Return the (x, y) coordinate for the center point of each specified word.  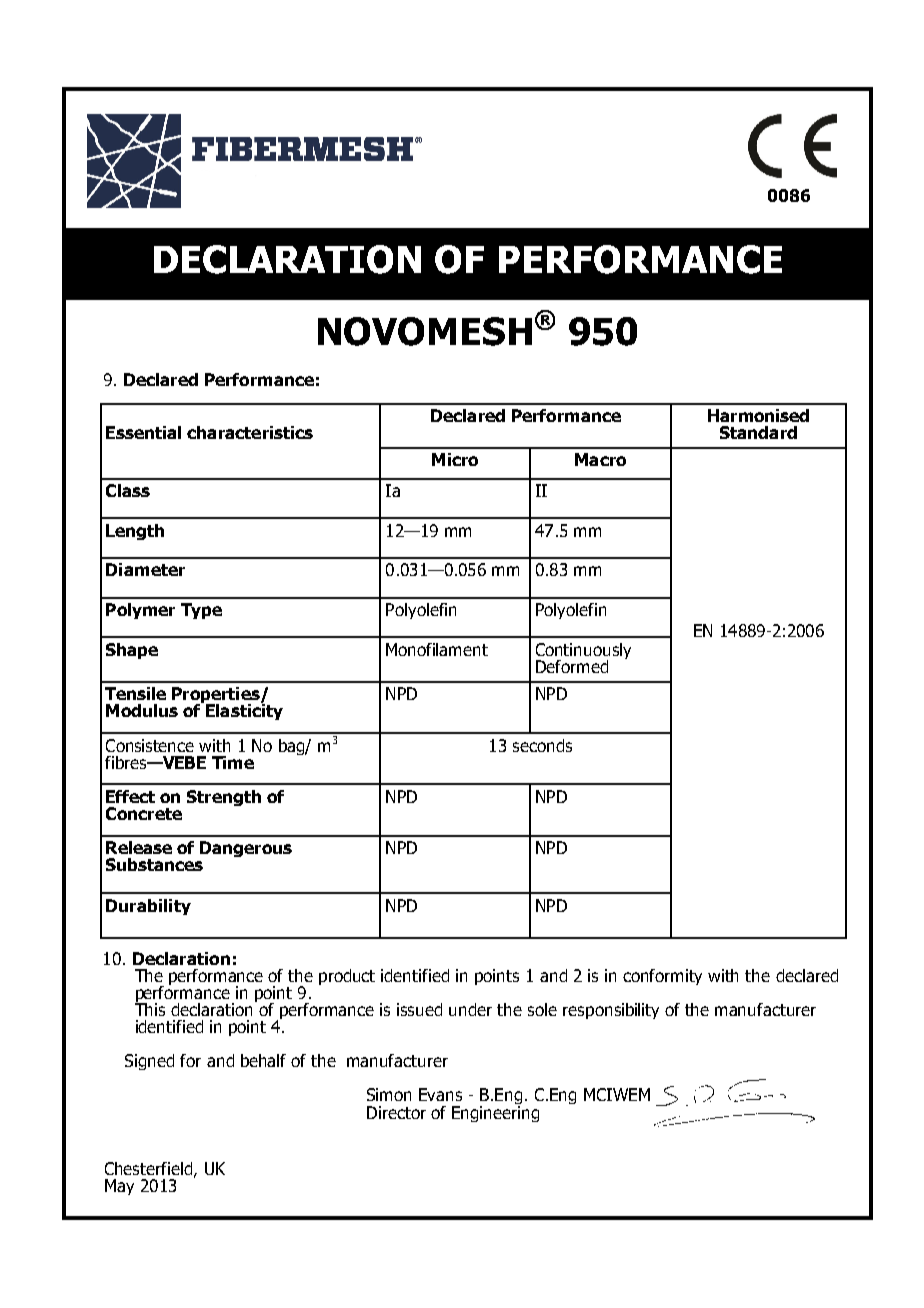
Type (201, 611)
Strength (224, 798)
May (119, 1187)
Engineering (495, 1112)
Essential (143, 432)
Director (396, 1112)
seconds (542, 745)
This (150, 1008)
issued (419, 1009)
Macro (600, 459)
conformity (662, 977)
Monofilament (437, 649)
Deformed (572, 666)
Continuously (583, 652)
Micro (455, 459)
